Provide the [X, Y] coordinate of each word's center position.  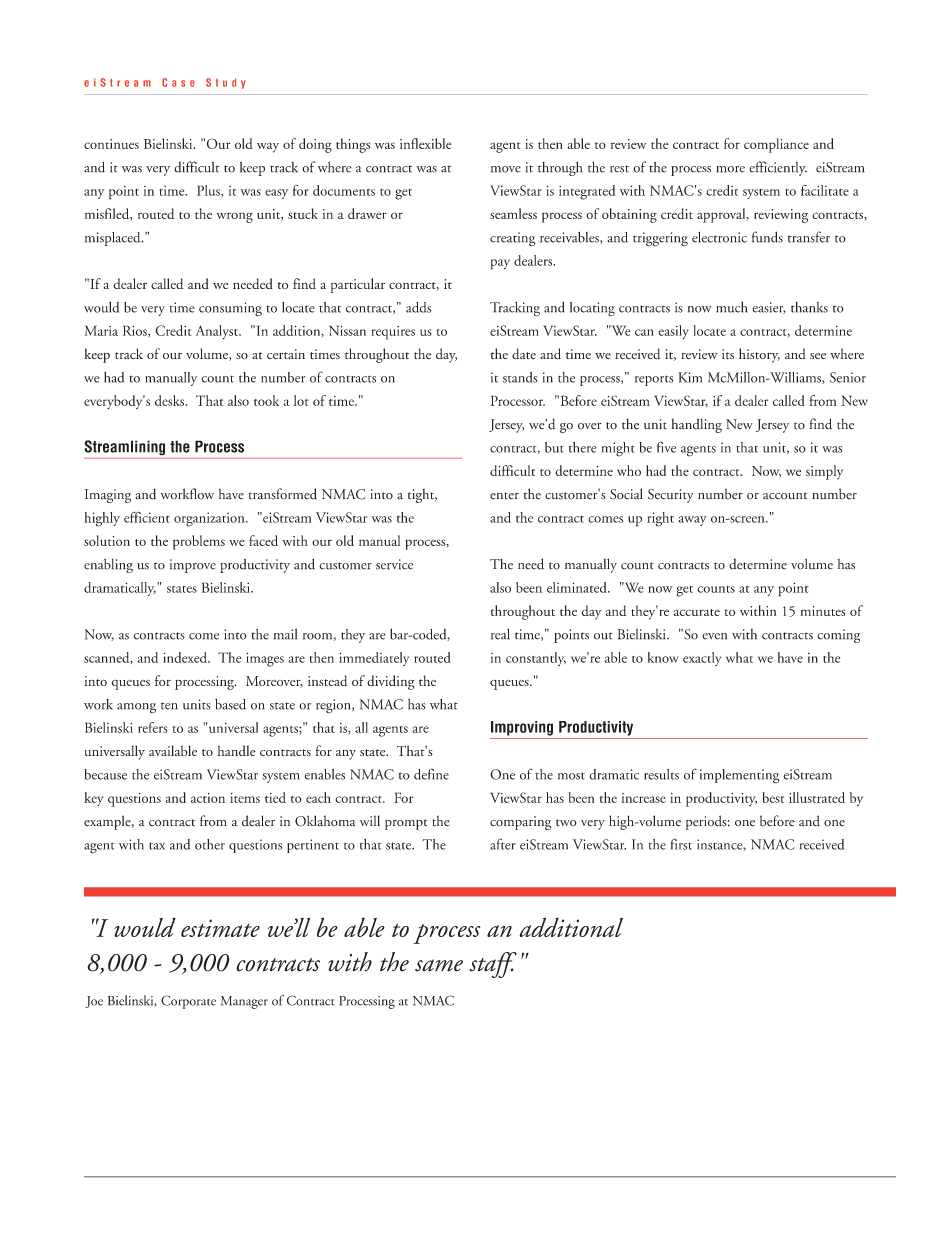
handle [236, 750]
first [681, 844]
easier [769, 308]
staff [493, 965]
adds [418, 307]
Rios [136, 331]
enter [504, 496]
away [692, 521]
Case [178, 82]
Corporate [188, 1002]
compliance [776, 145]
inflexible [426, 143]
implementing [740, 776]
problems [199, 542]
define [431, 774]
